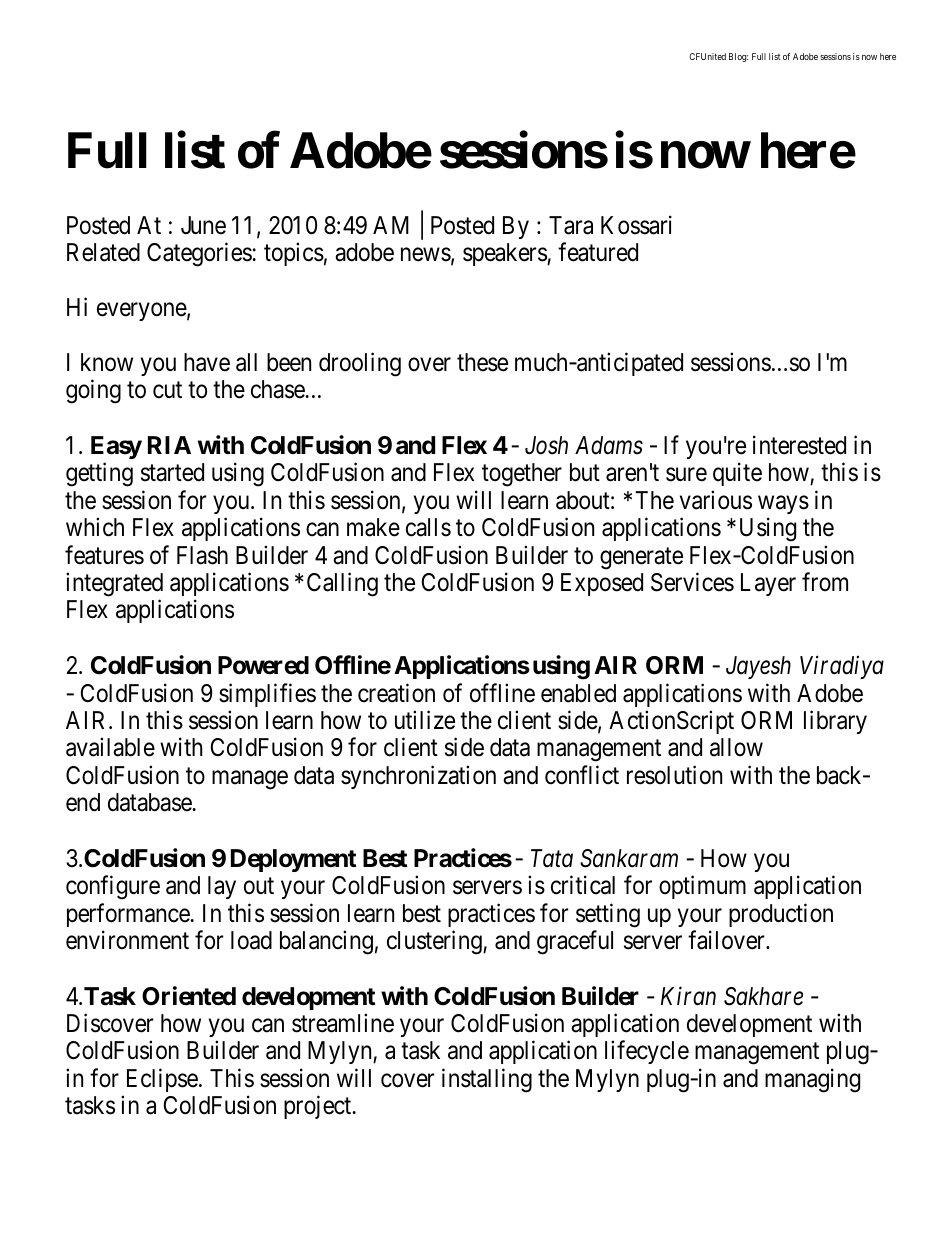 This screenshot has width=952, height=1233. What do you see at coordinates (736, 747) in the screenshot?
I see `allow` at bounding box center [736, 747].
